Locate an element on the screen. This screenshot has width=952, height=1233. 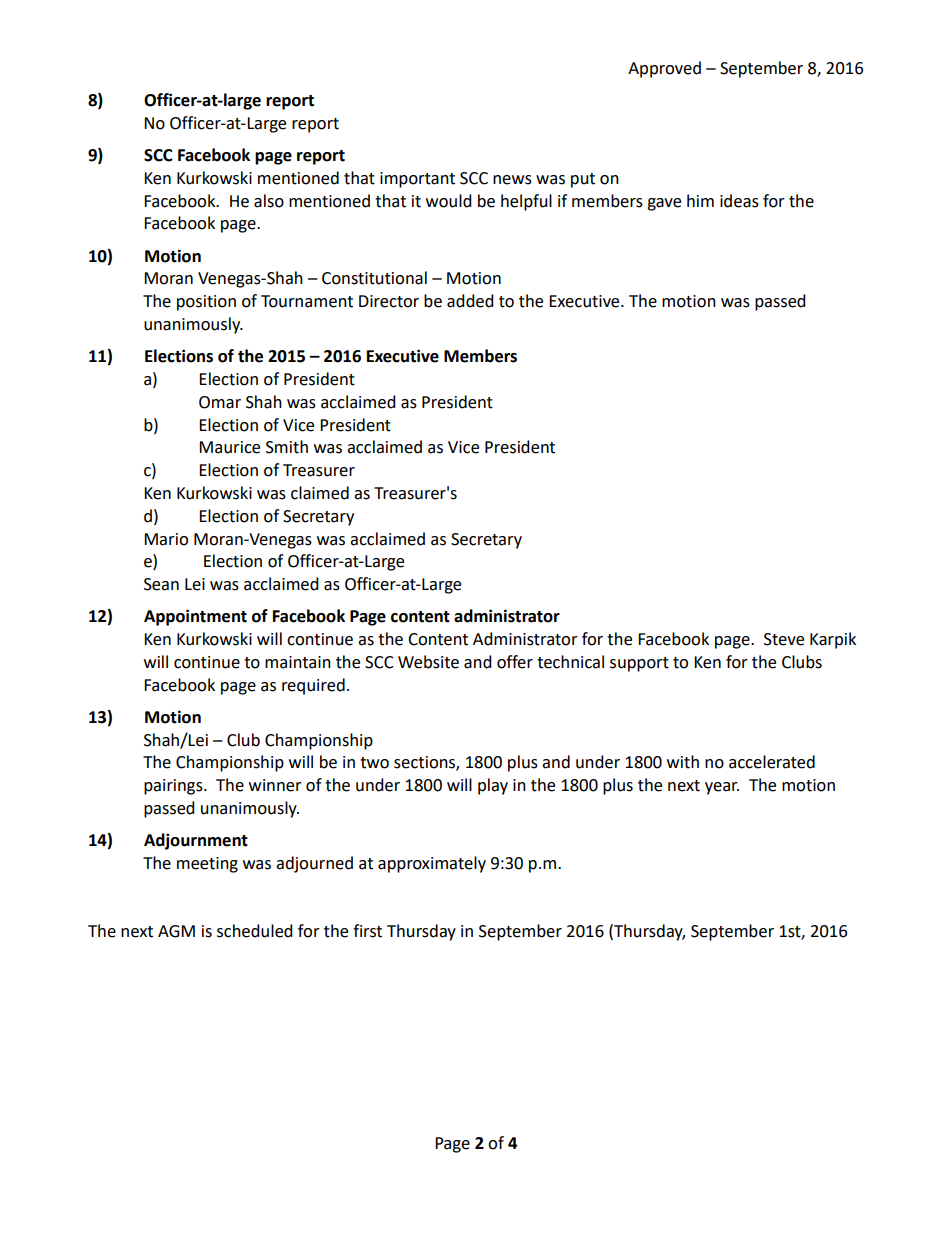
Maurice is located at coordinates (229, 447).
